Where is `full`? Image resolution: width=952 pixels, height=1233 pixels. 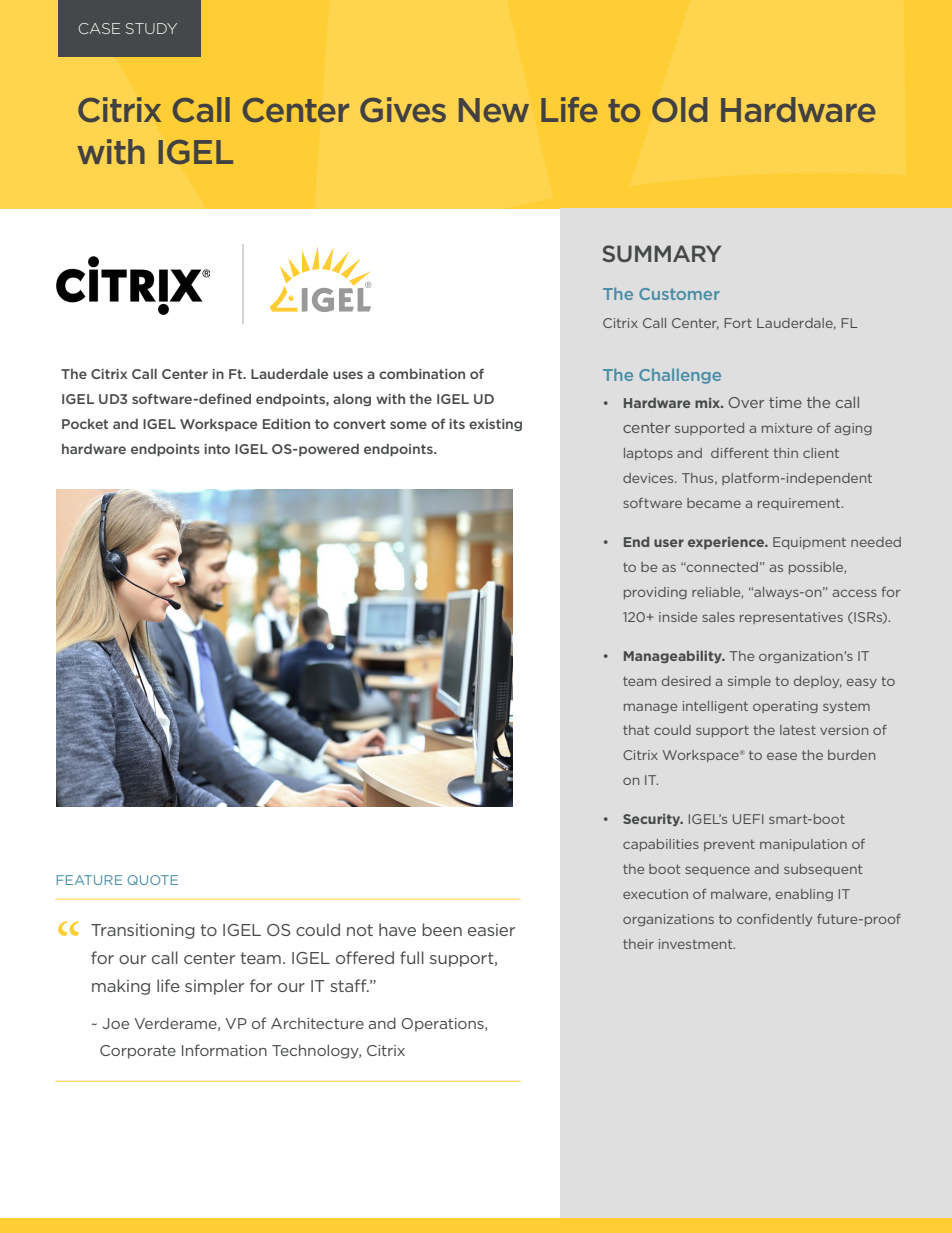
full is located at coordinates (412, 957).
